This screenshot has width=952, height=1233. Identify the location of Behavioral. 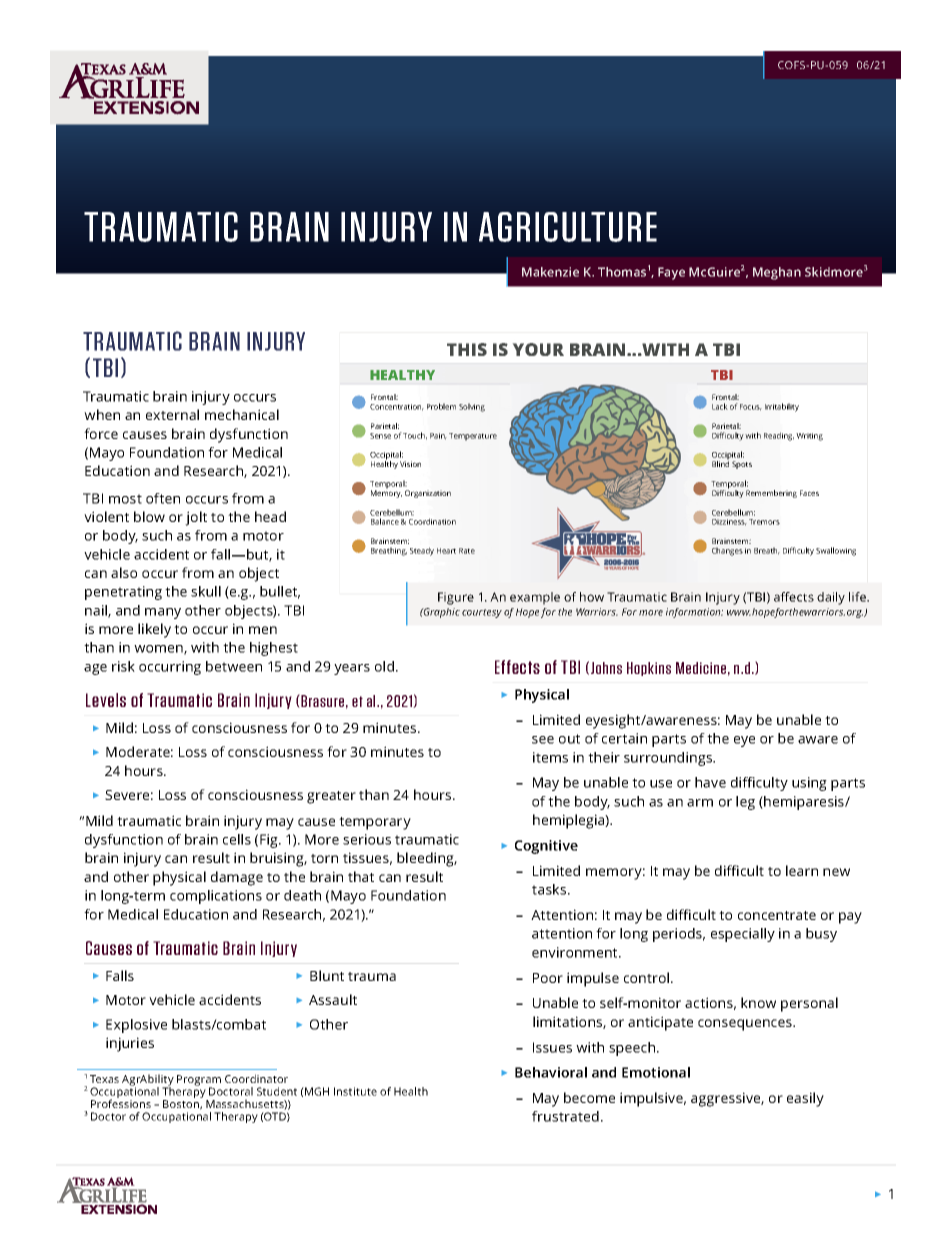
(551, 1072).
